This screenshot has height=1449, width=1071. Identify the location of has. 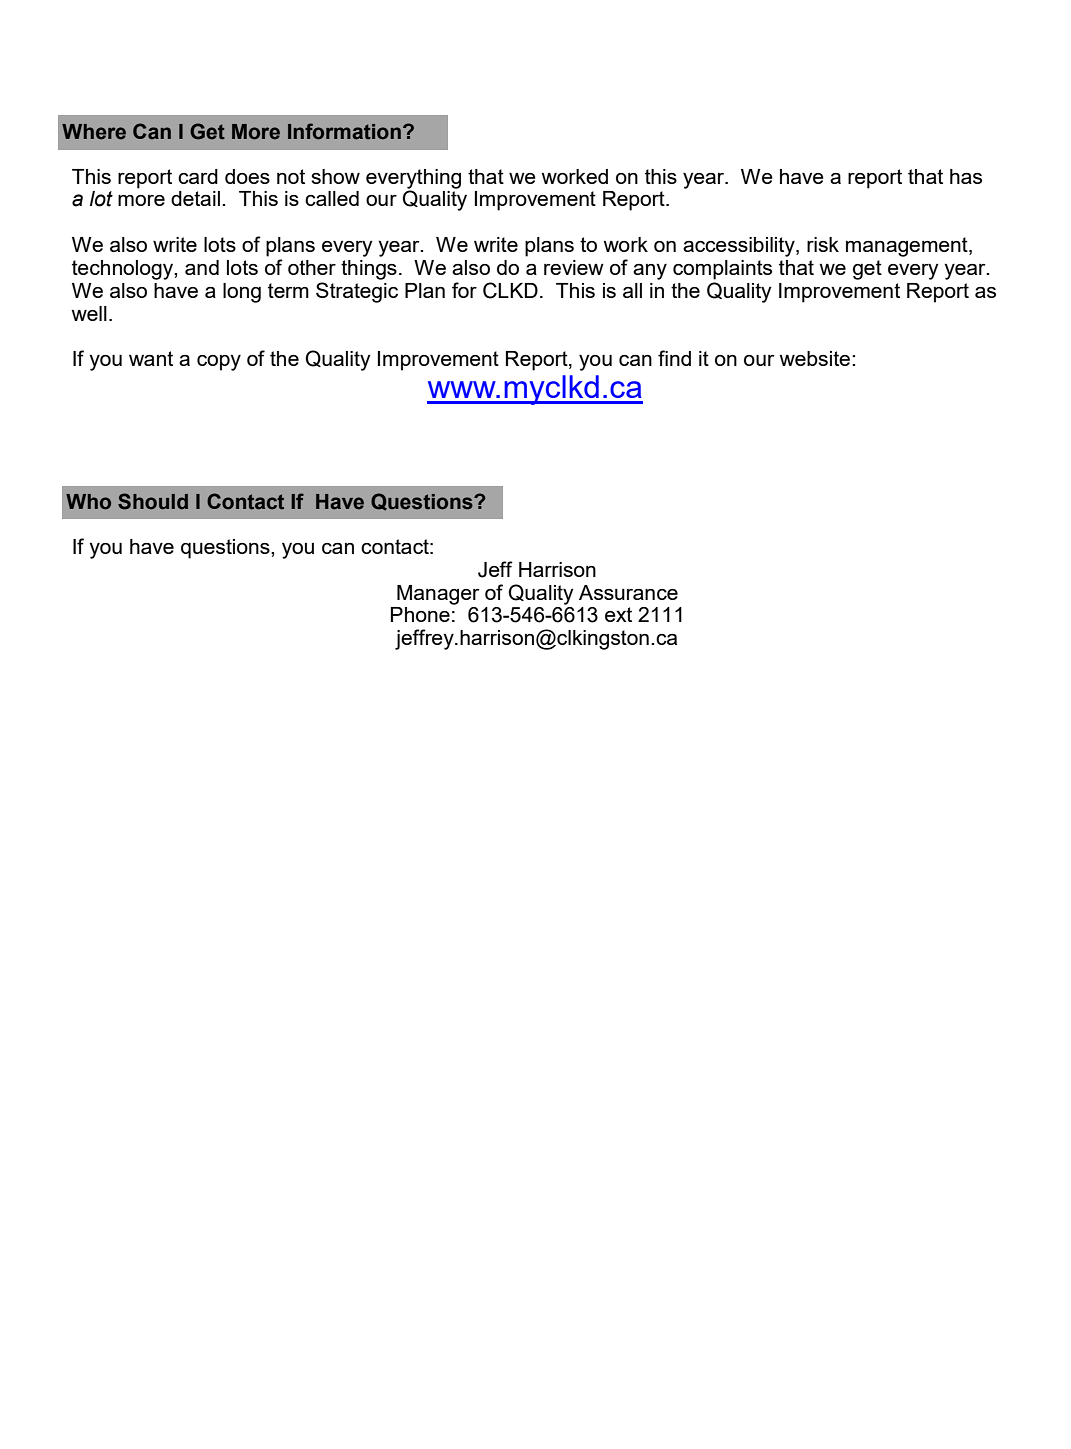
(966, 176).
